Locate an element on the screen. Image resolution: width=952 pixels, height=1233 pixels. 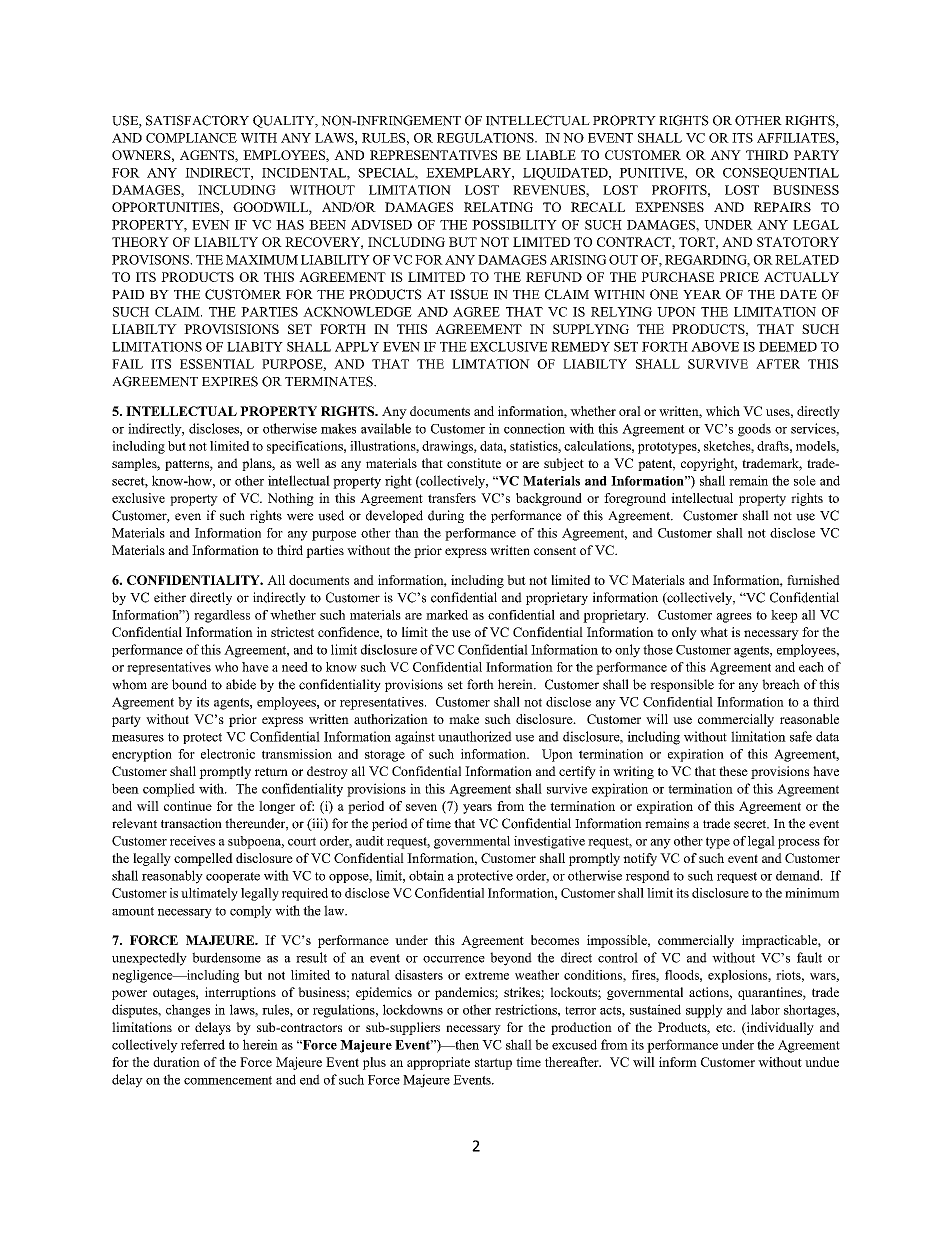
marked is located at coordinates (447, 615).
